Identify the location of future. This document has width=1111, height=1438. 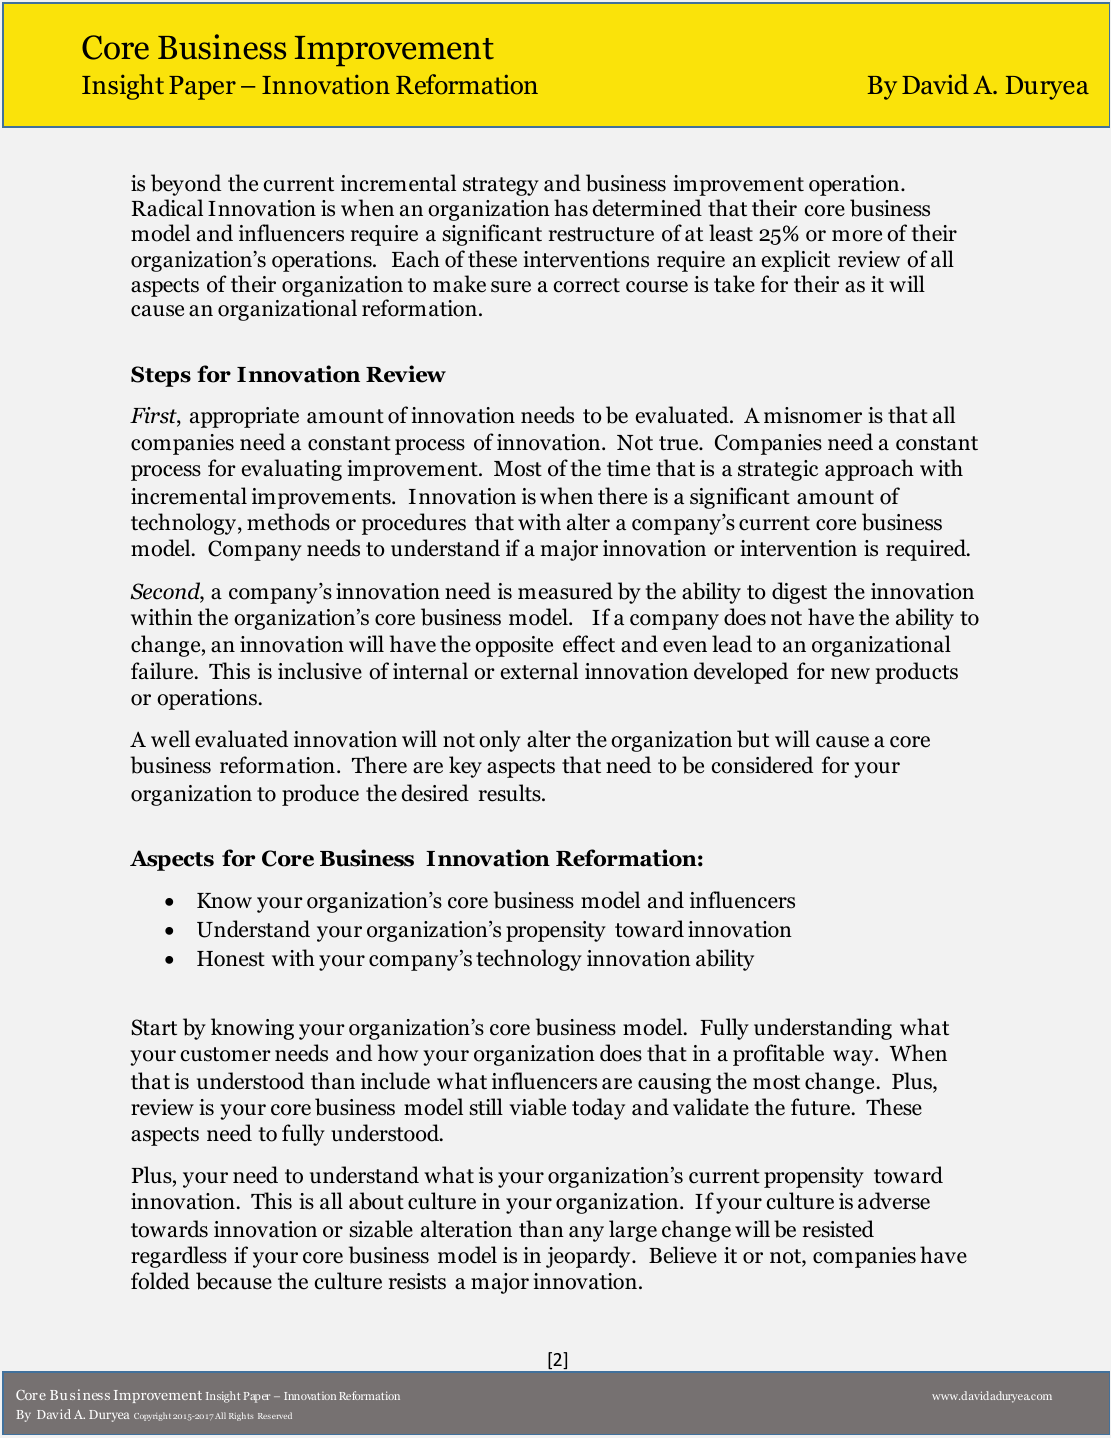
(822, 1107).
